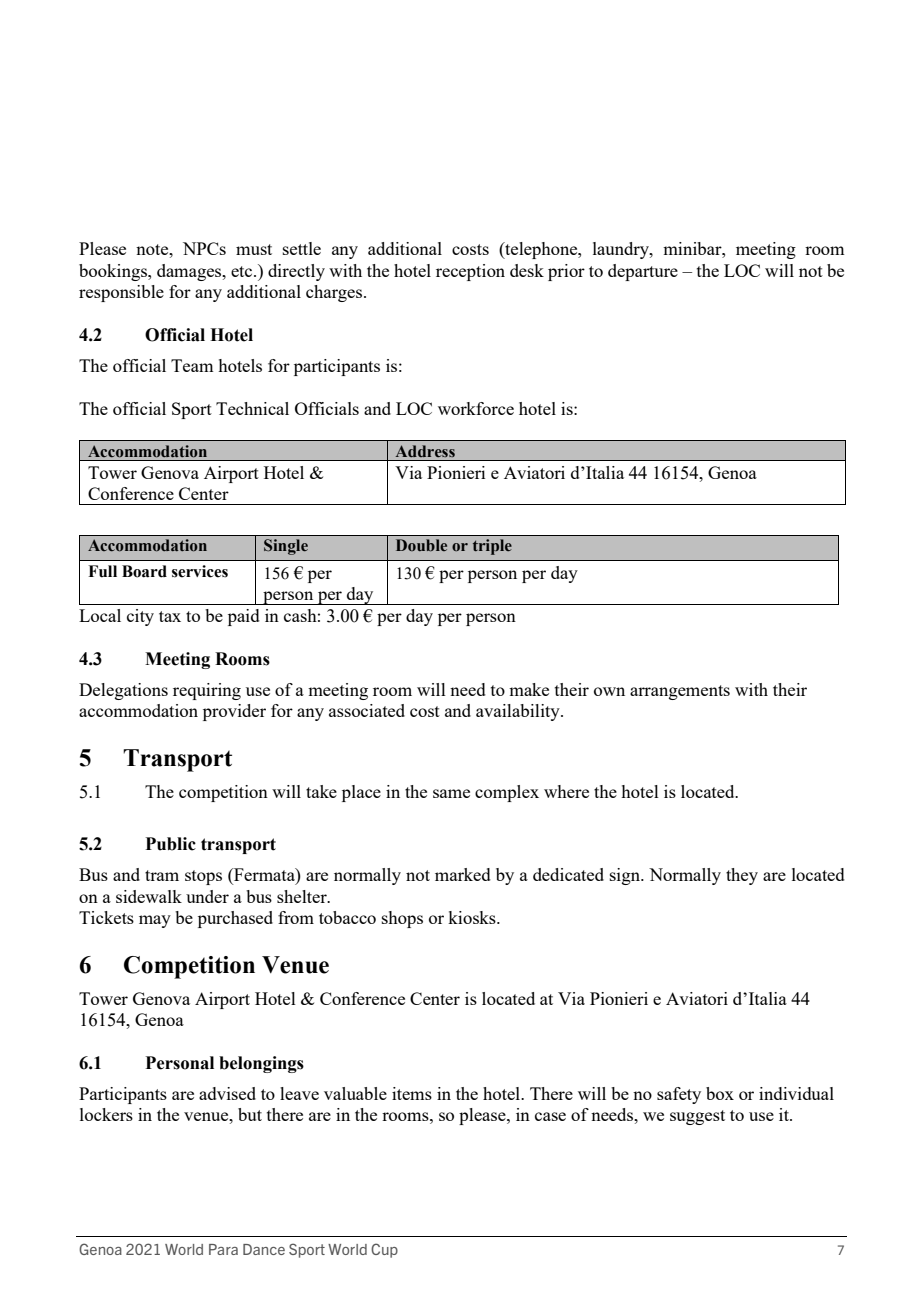 Image resolution: width=924 pixels, height=1308 pixels. Describe the element at coordinates (742, 876) in the screenshot. I see `they` at that location.
